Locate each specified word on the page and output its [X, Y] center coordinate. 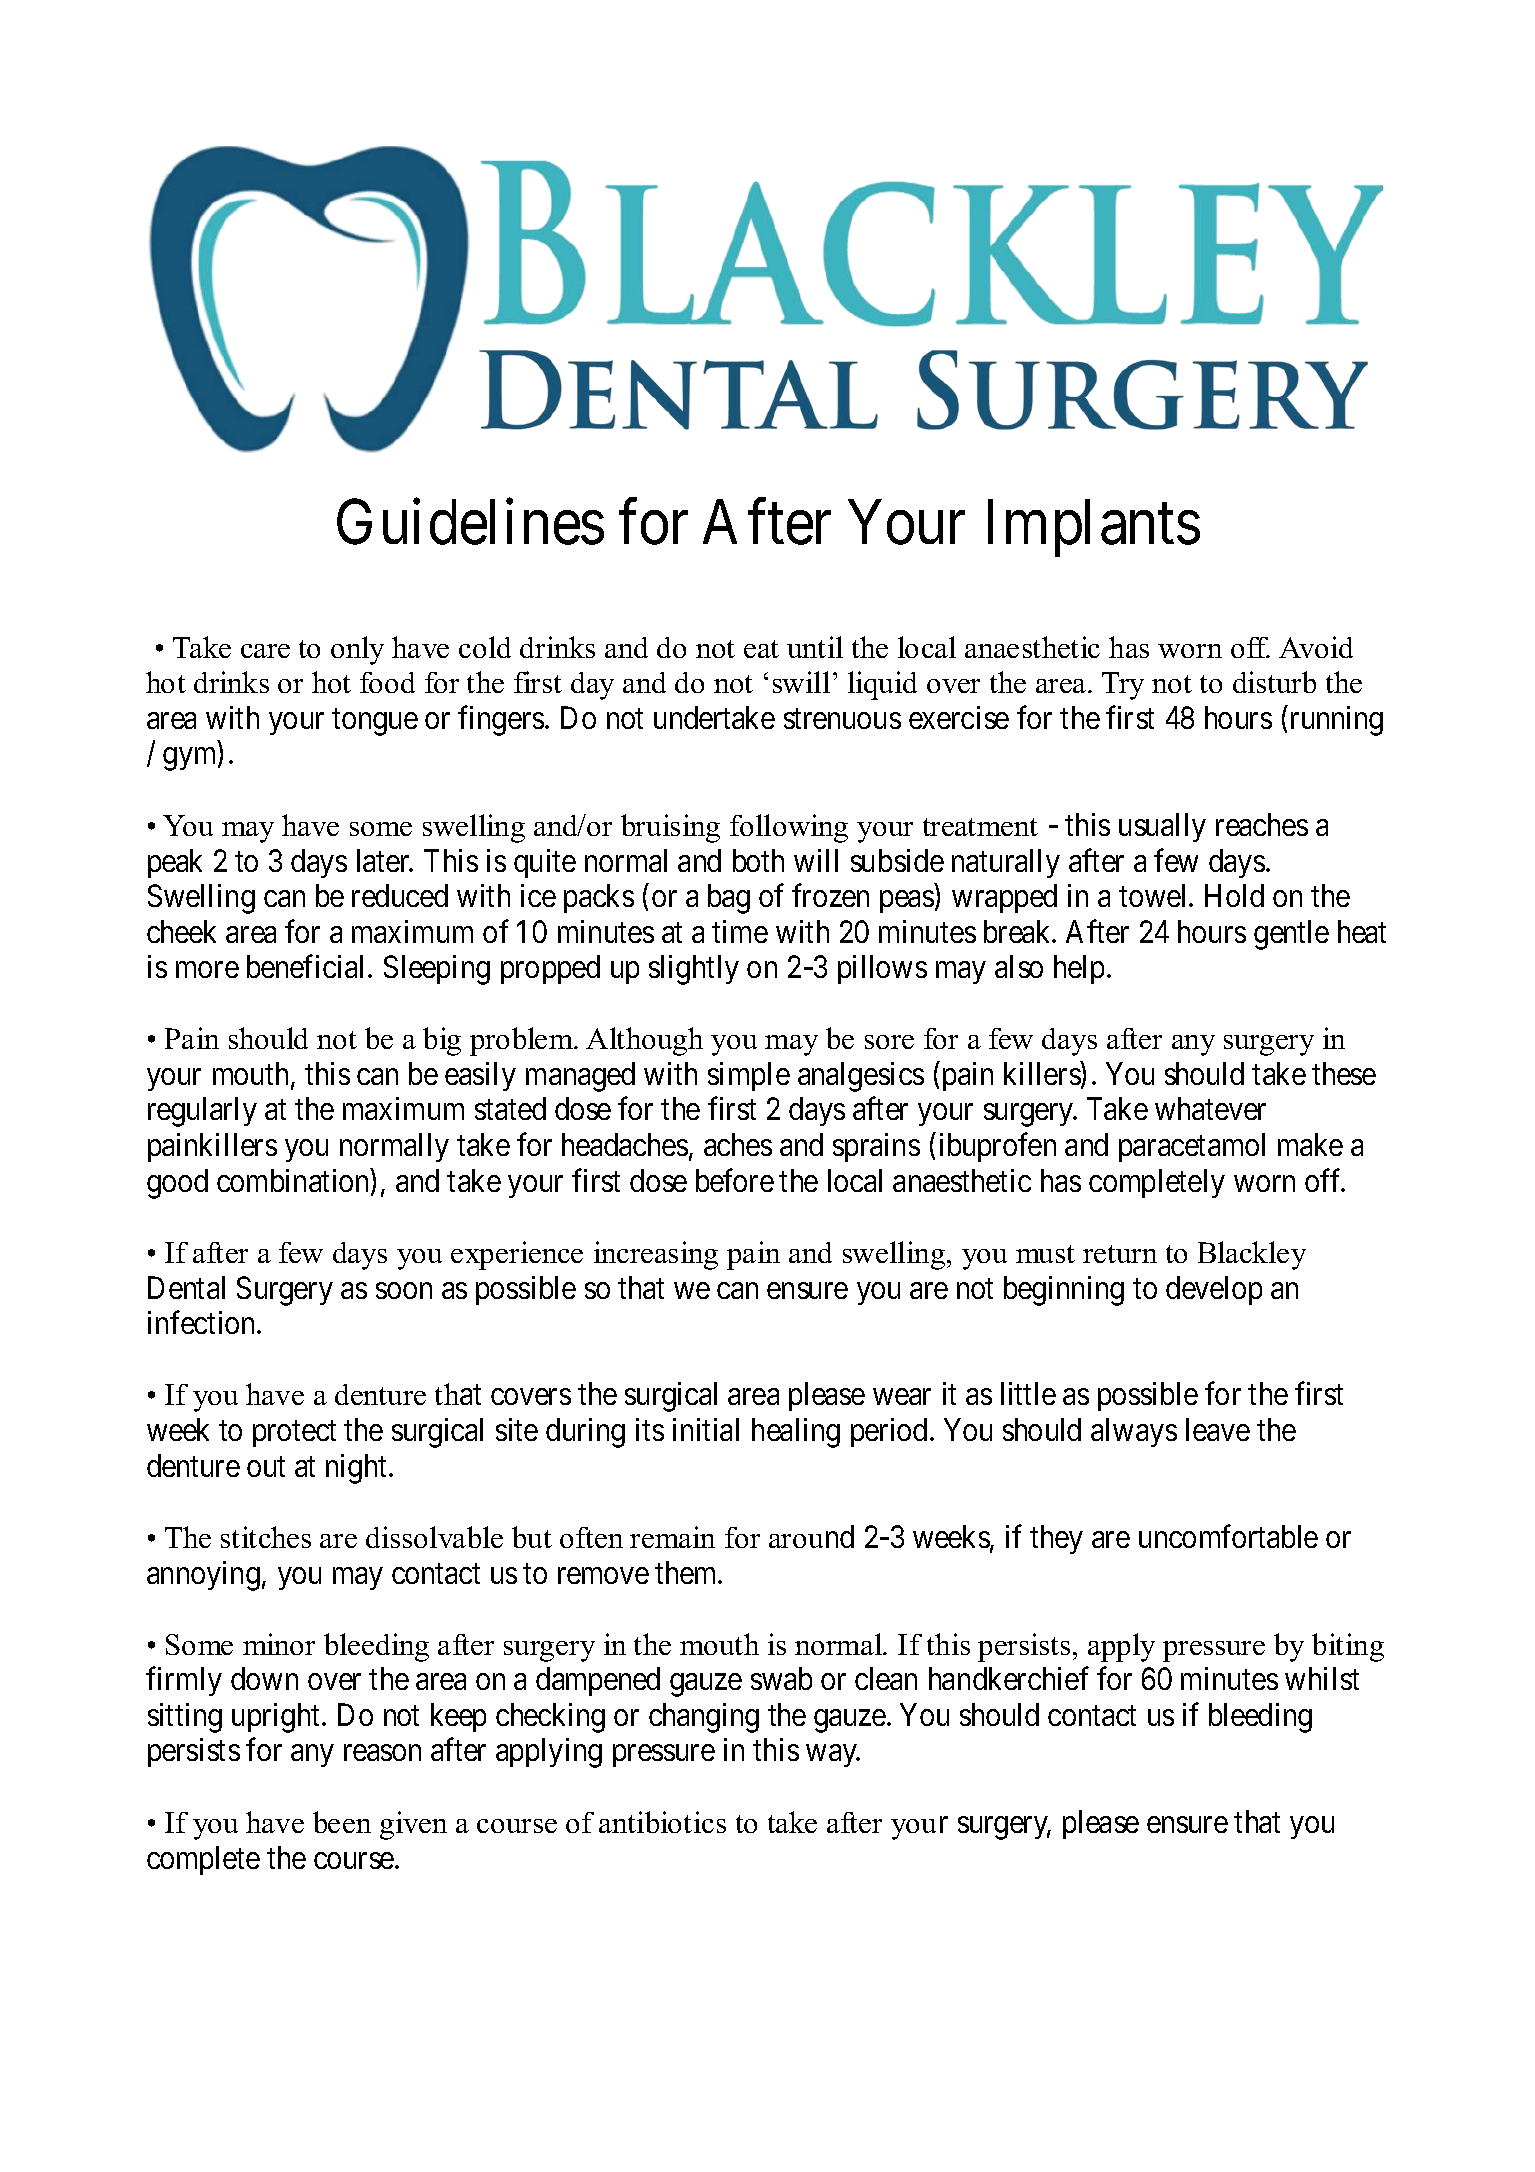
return [1120, 1254]
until [815, 647]
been [342, 1822]
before [735, 1180]
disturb [1274, 682]
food [387, 682]
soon [404, 1291]
